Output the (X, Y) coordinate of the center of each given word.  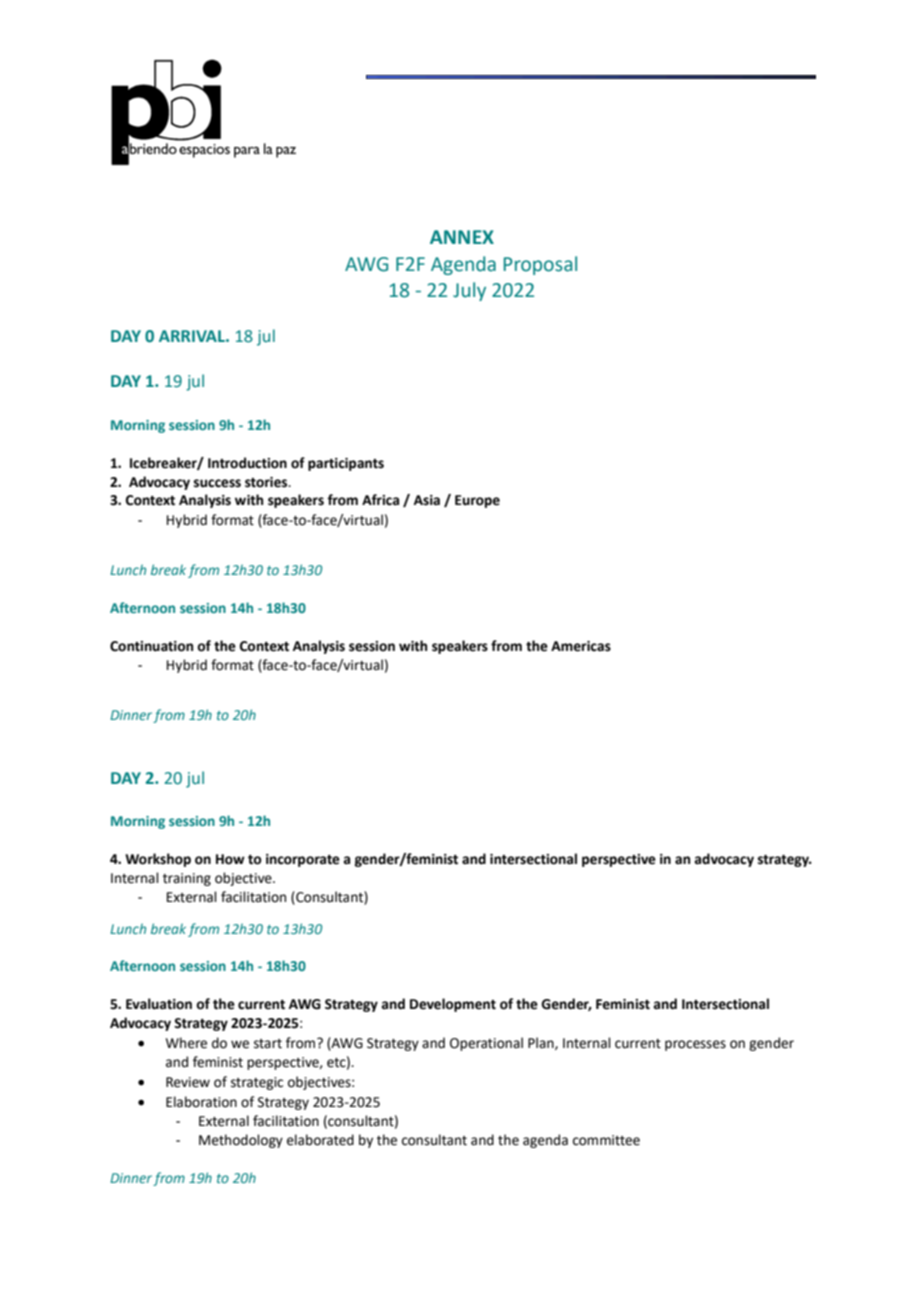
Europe (477, 501)
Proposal (540, 265)
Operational (486, 1044)
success (217, 483)
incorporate (303, 860)
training (187, 879)
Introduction (247, 463)
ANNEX (462, 237)
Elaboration (201, 1102)
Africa (380, 500)
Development (453, 1005)
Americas (581, 646)
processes (695, 1045)
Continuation (151, 646)
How (230, 859)
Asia (427, 500)
